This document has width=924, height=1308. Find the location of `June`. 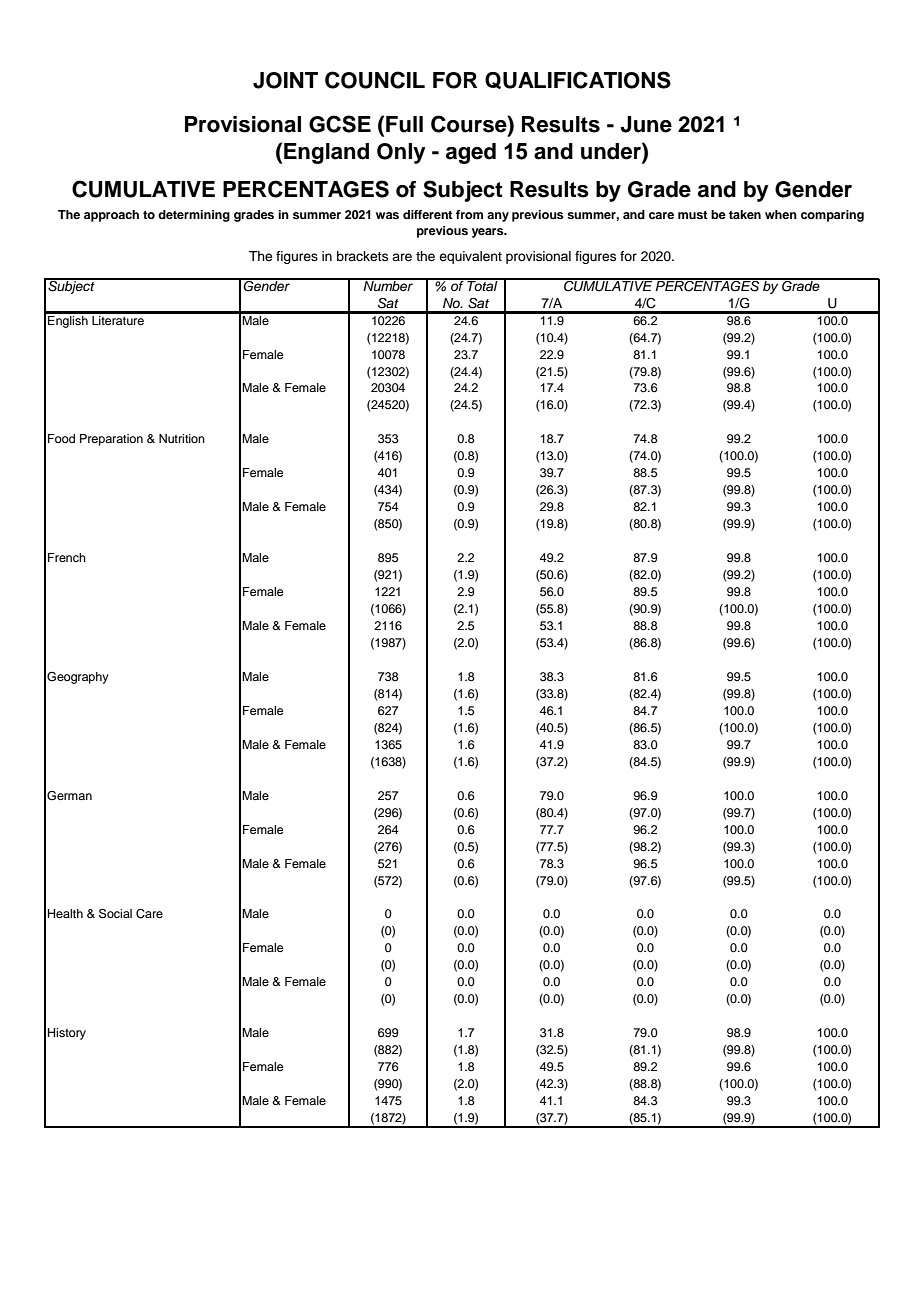

June is located at coordinates (646, 124).
